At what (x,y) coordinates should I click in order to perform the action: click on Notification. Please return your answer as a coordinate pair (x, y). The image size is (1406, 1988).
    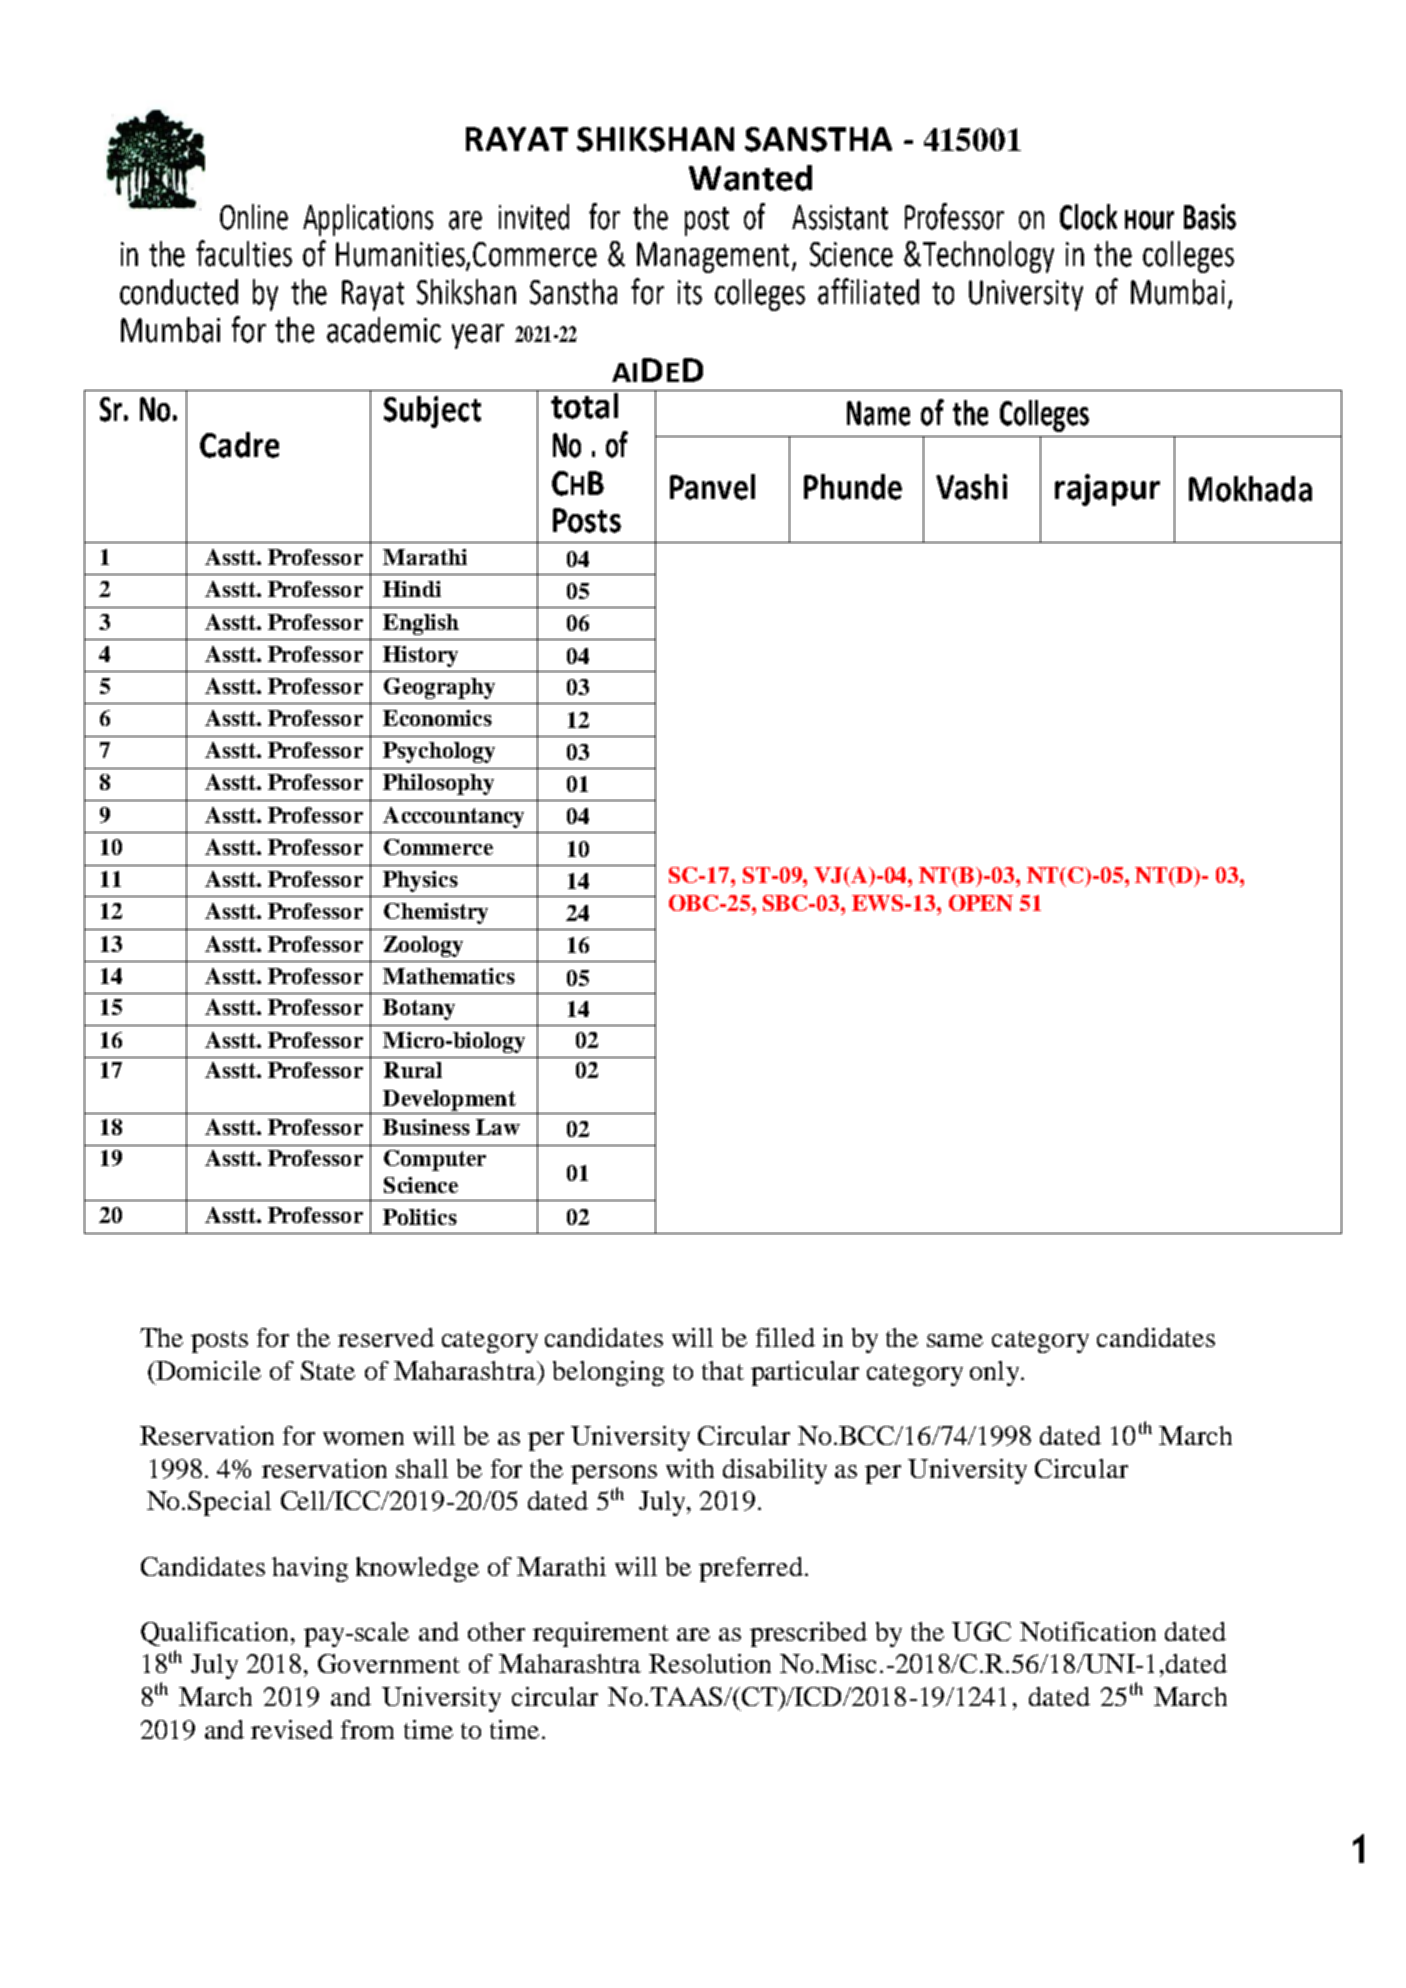
    Looking at the image, I should click on (1088, 1631).
